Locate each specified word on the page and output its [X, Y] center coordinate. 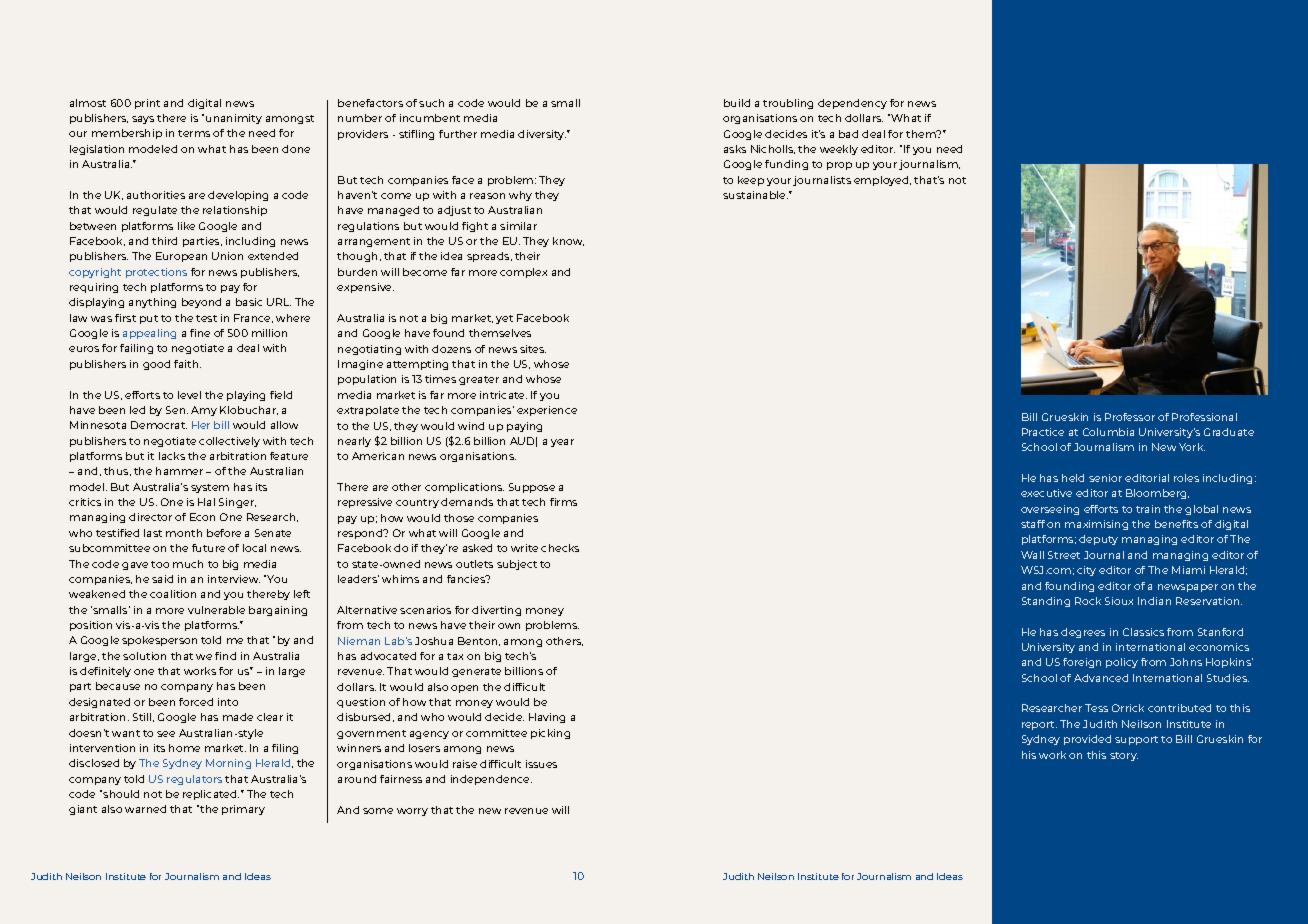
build [737, 103]
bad [848, 134]
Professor [1130, 417]
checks [560, 548]
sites [533, 349]
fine [200, 333]
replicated [211, 795]
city [1086, 571]
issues [541, 764]
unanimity [234, 119]
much [188, 564]
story [1124, 756]
